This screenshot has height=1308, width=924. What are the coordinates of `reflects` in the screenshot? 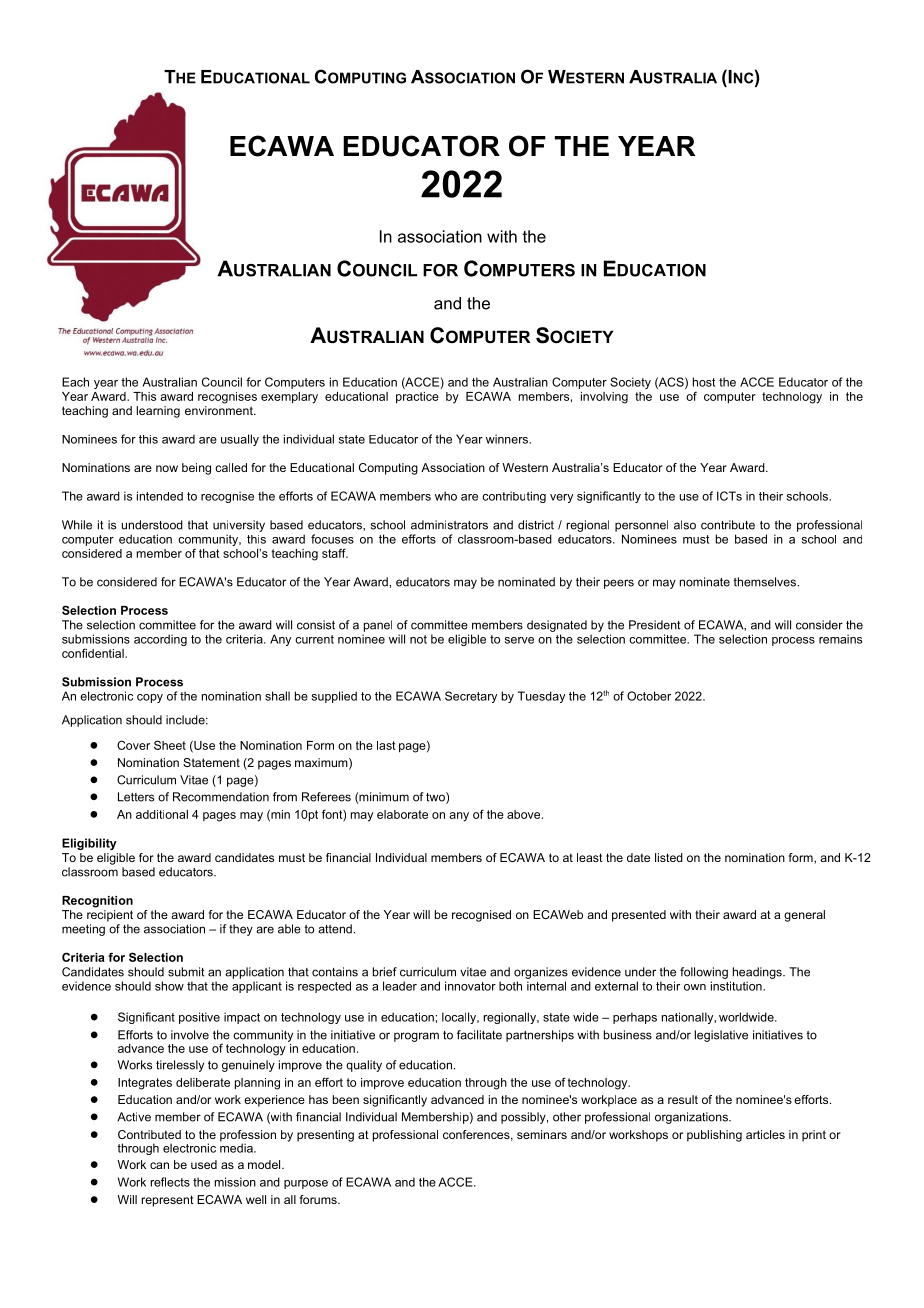 It's located at (170, 1182).
